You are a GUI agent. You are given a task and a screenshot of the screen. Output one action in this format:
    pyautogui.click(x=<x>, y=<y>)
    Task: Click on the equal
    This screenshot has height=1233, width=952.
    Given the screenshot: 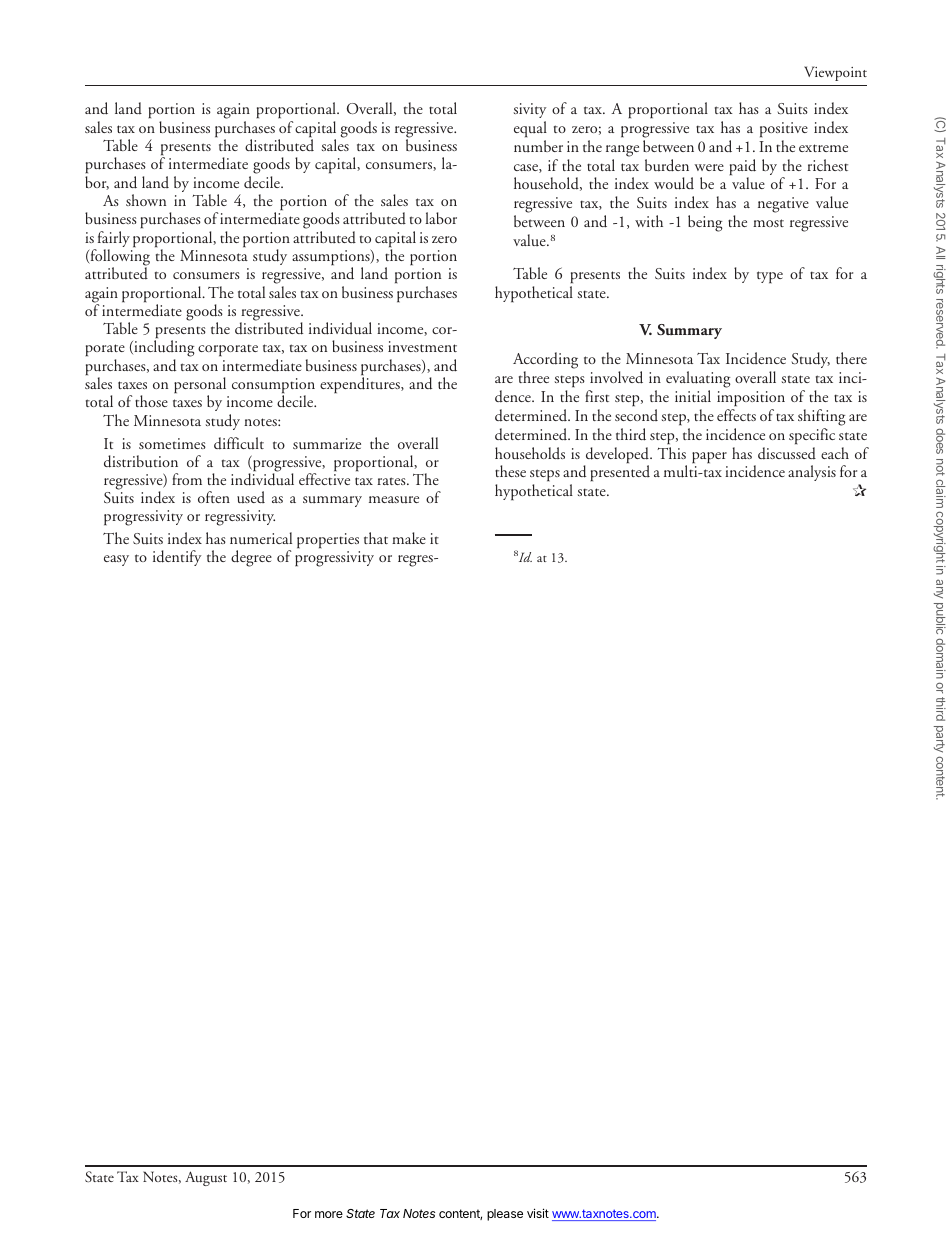 What is the action you would take?
    pyautogui.click(x=530, y=129)
